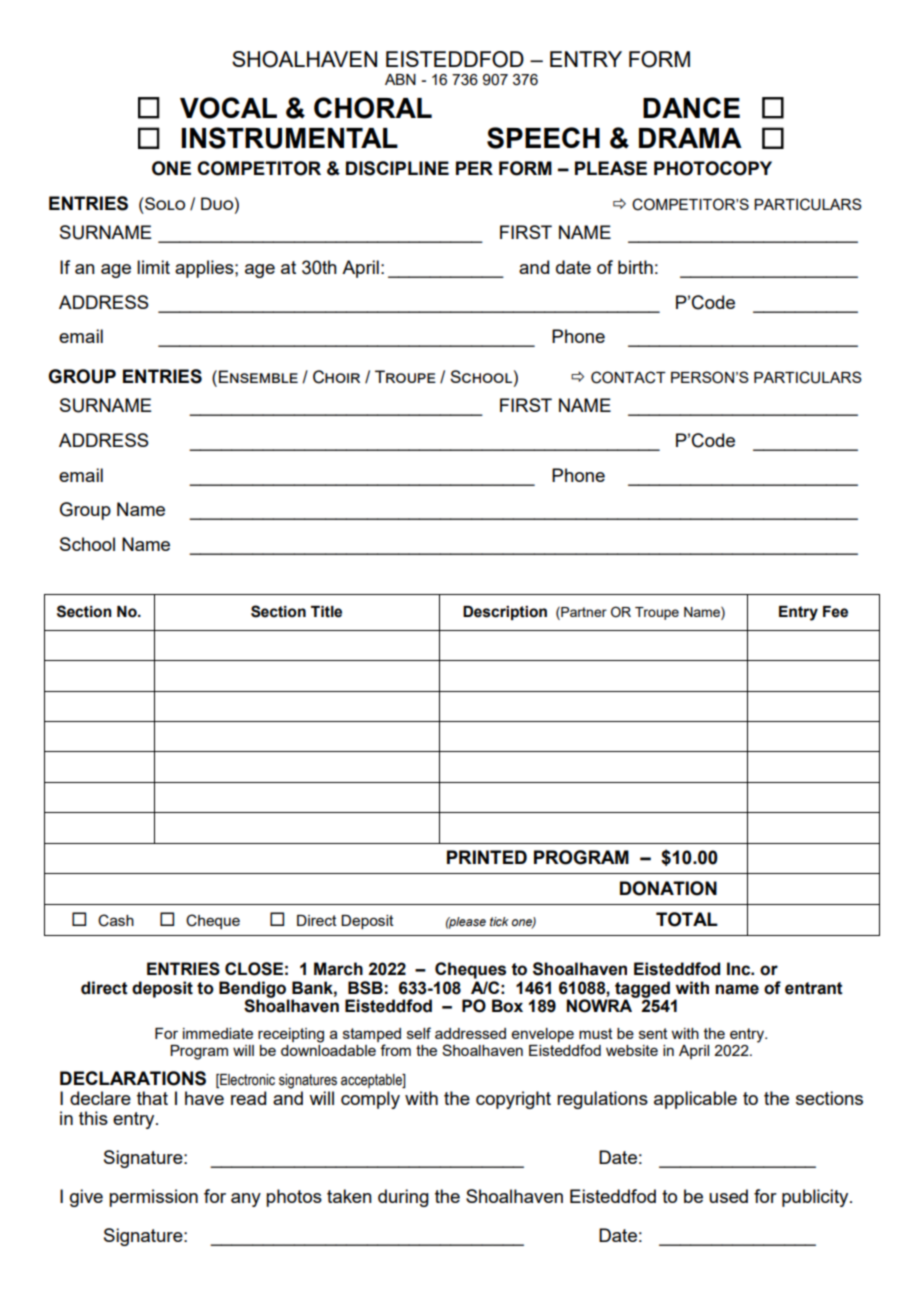 Image resolution: width=924 pixels, height=1308 pixels. Describe the element at coordinates (691, 107) in the screenshot. I see `DANCE` at that location.
